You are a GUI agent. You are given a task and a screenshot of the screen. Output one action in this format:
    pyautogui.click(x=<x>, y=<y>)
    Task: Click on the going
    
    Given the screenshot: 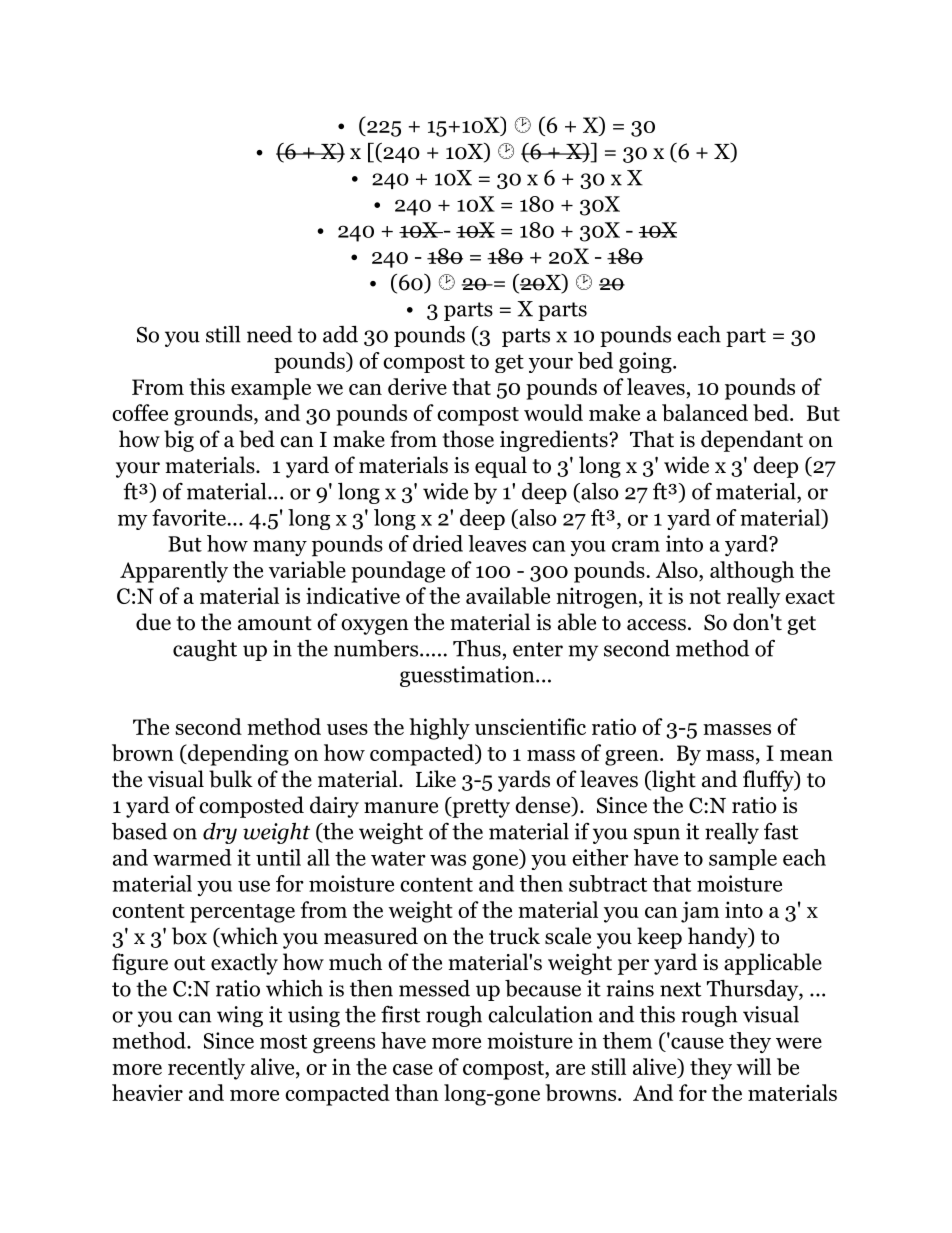 What is the action you would take?
    pyautogui.click(x=646, y=362)
